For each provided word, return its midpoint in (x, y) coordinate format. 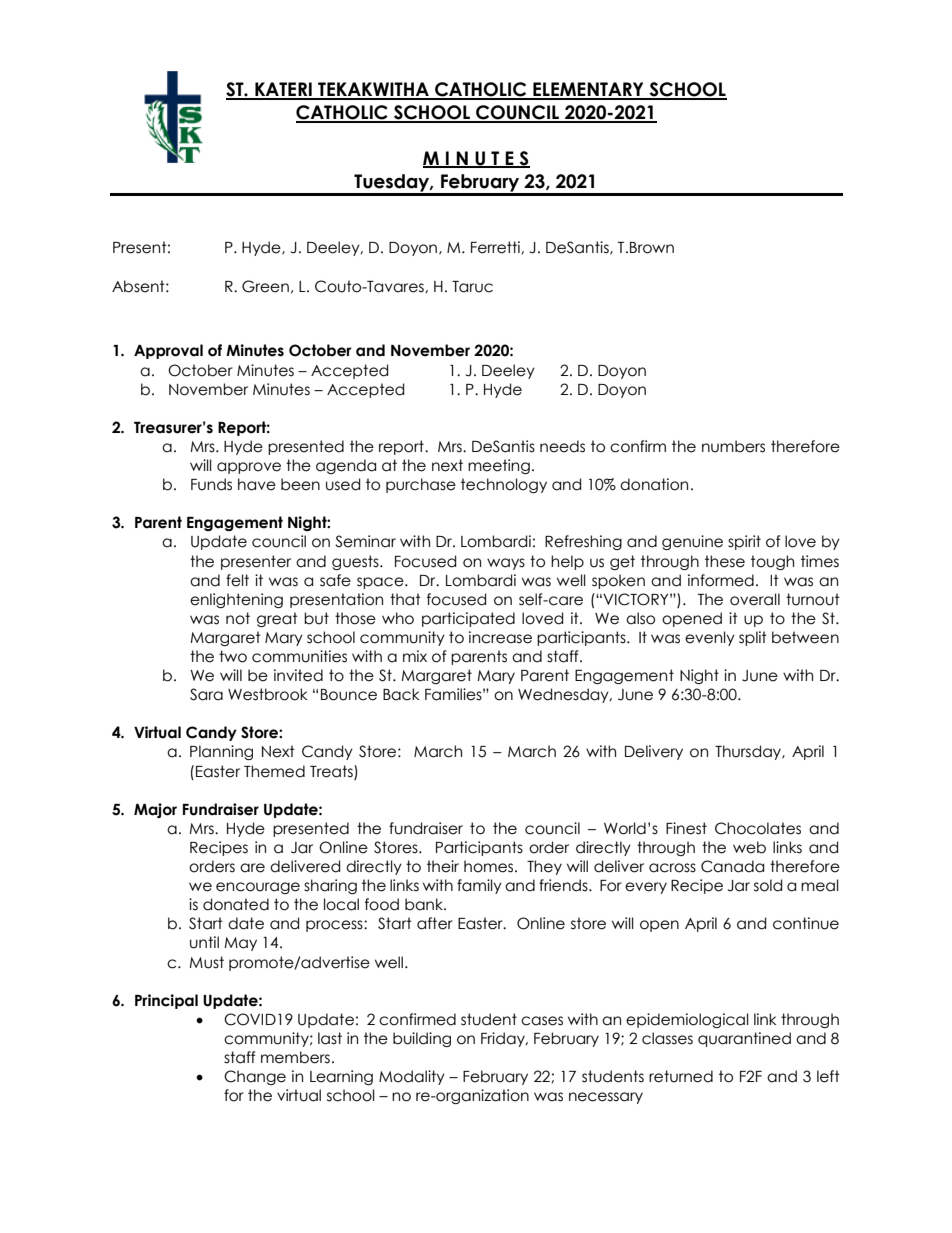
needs (562, 446)
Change (255, 1077)
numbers (733, 446)
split (753, 638)
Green (265, 286)
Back (401, 694)
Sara (206, 694)
